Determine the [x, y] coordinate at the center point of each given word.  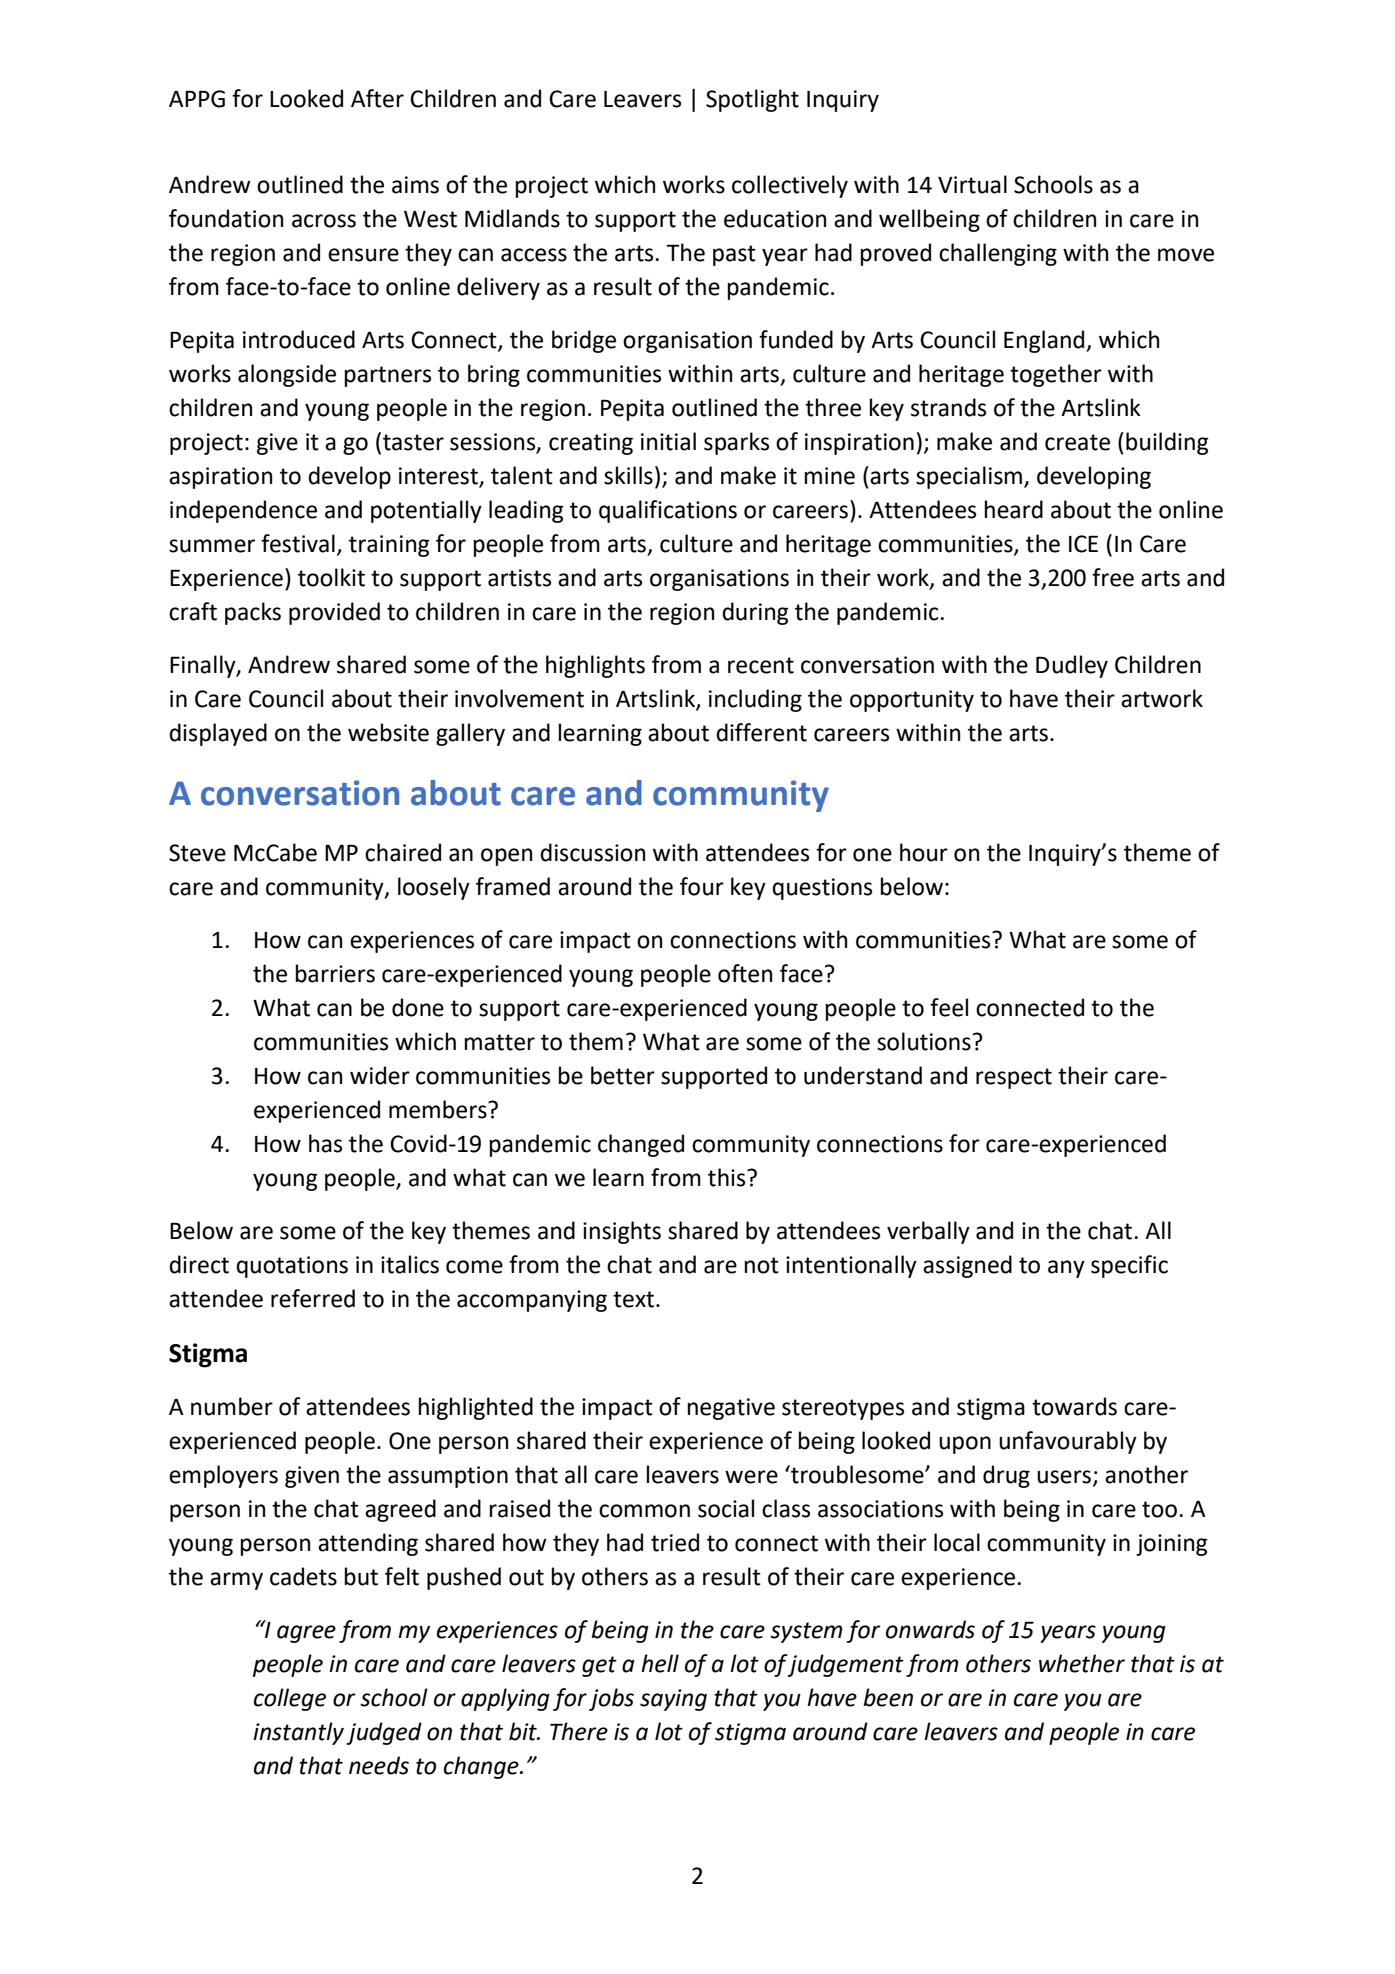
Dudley [1072, 666]
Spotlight [752, 100]
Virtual [972, 184]
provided [334, 613]
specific [1129, 1266]
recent [761, 665]
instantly [298, 1733]
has [325, 1143]
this [728, 1177]
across [324, 221]
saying [673, 1700]
